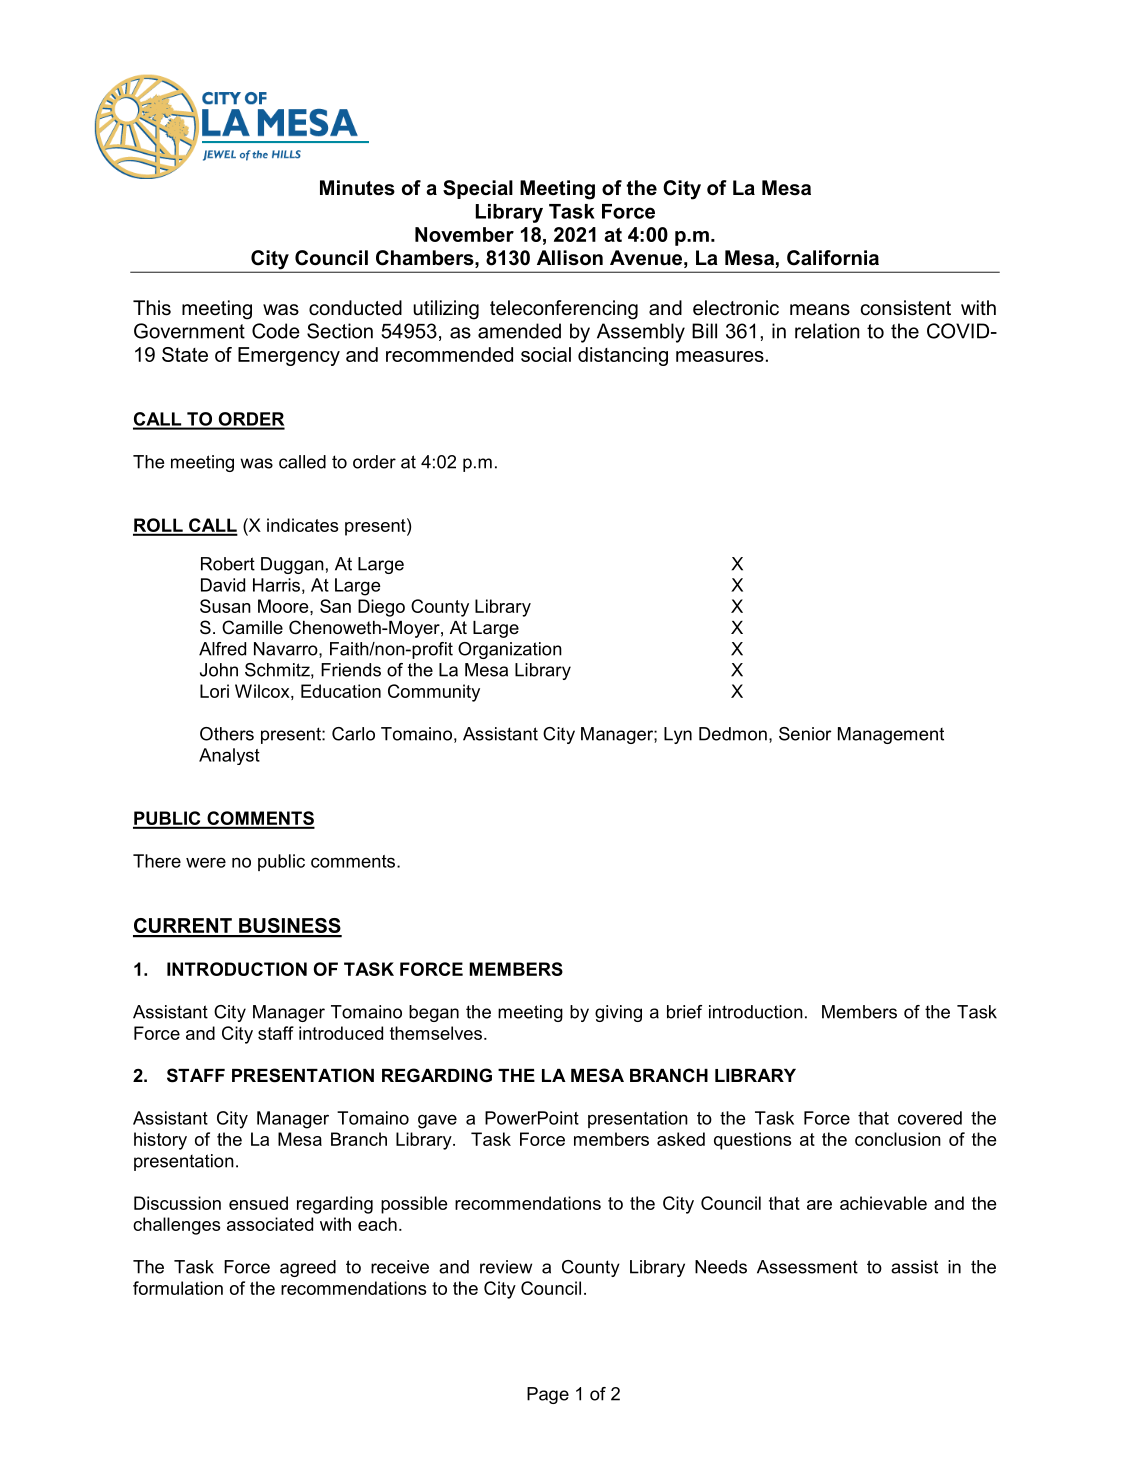 The height and width of the document is (1463, 1130). What do you see at coordinates (510, 650) in the document?
I see `Organization` at bounding box center [510, 650].
